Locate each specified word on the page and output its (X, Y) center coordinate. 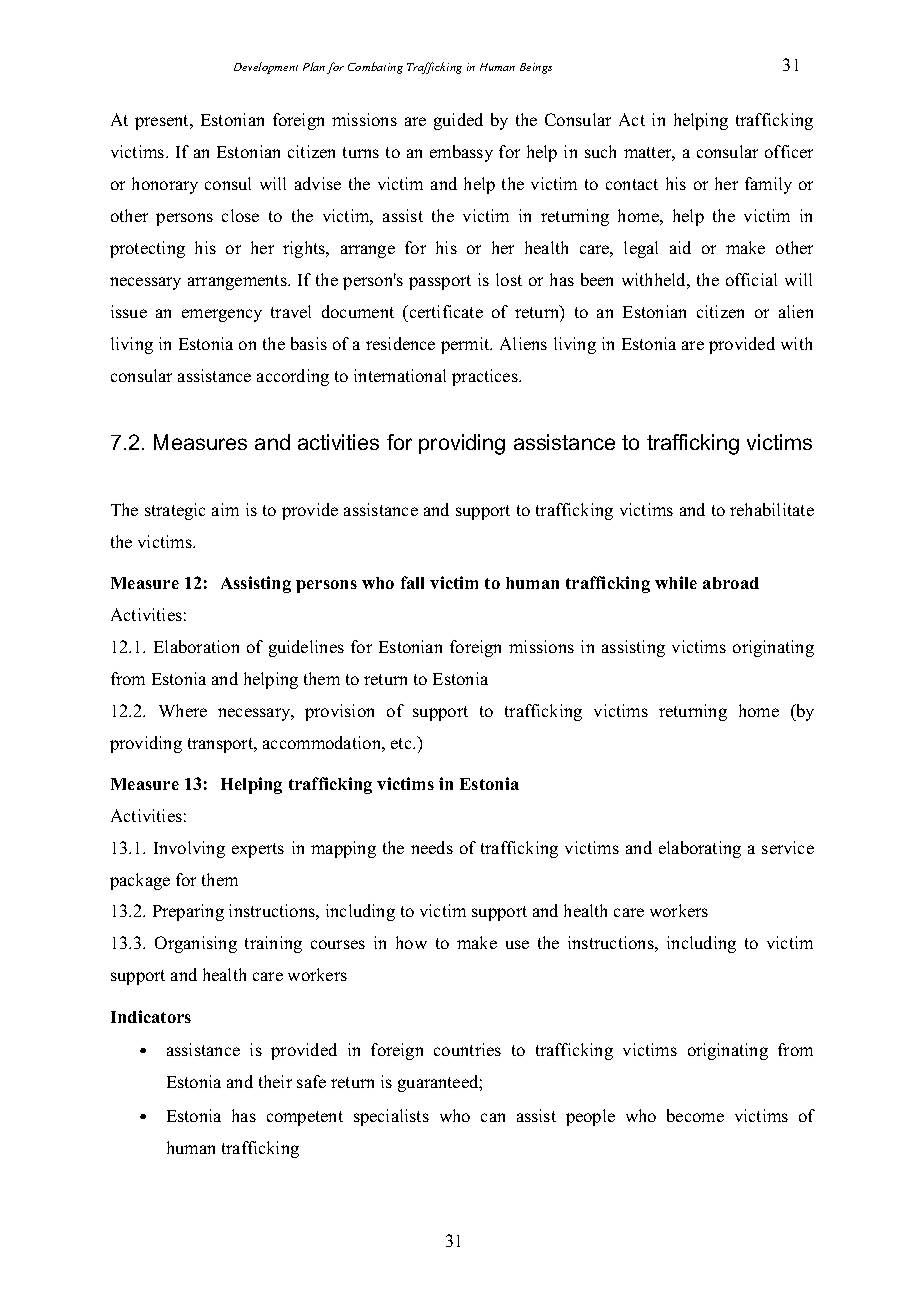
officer (789, 151)
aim (225, 509)
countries (467, 1049)
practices (486, 377)
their (275, 1081)
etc (403, 743)
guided (458, 121)
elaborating (700, 849)
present (163, 122)
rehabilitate (772, 509)
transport (222, 745)
